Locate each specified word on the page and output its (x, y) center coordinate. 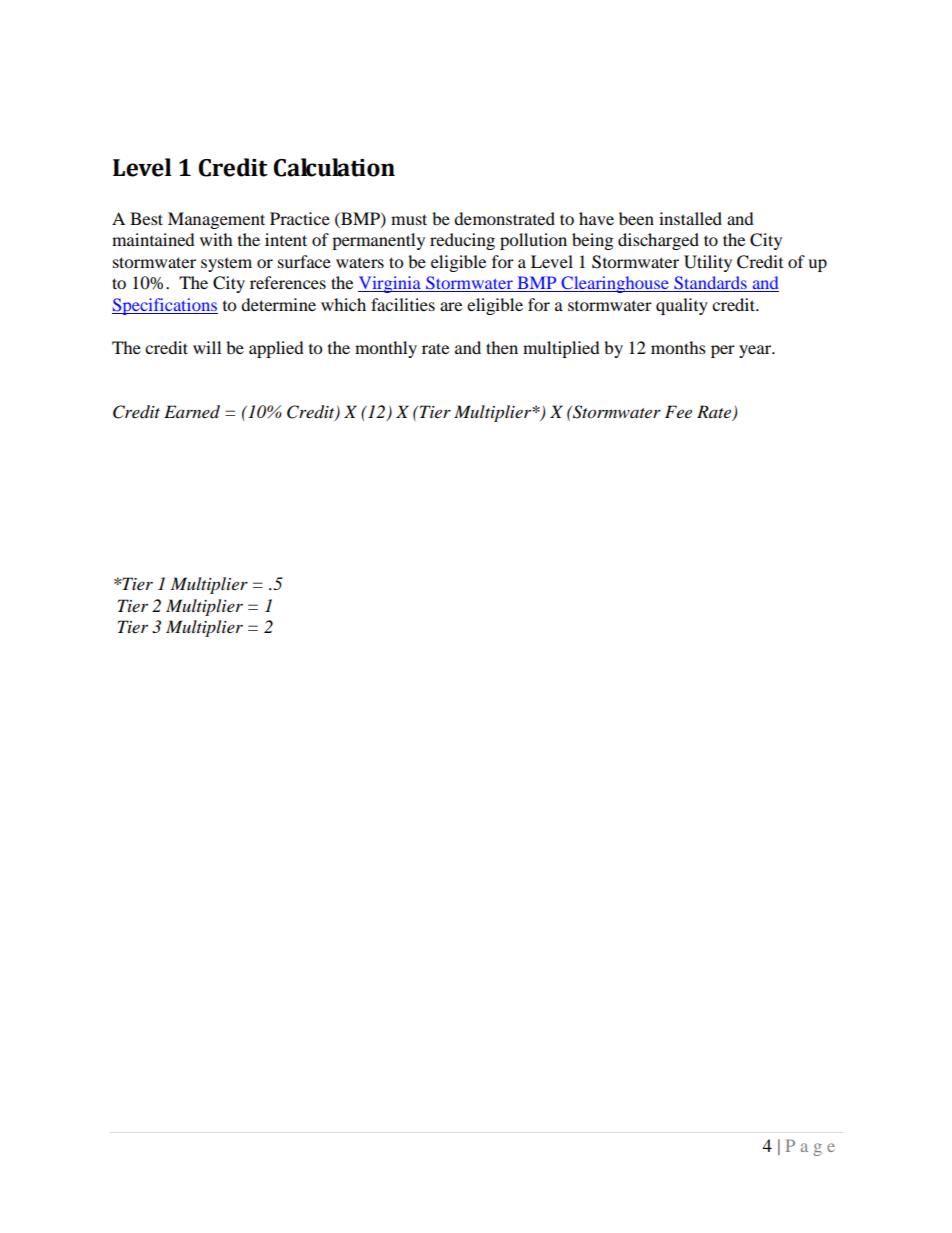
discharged (658, 241)
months (678, 347)
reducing (462, 241)
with (216, 239)
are (451, 306)
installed (690, 218)
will (207, 347)
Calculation (334, 167)
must (409, 219)
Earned (192, 412)
